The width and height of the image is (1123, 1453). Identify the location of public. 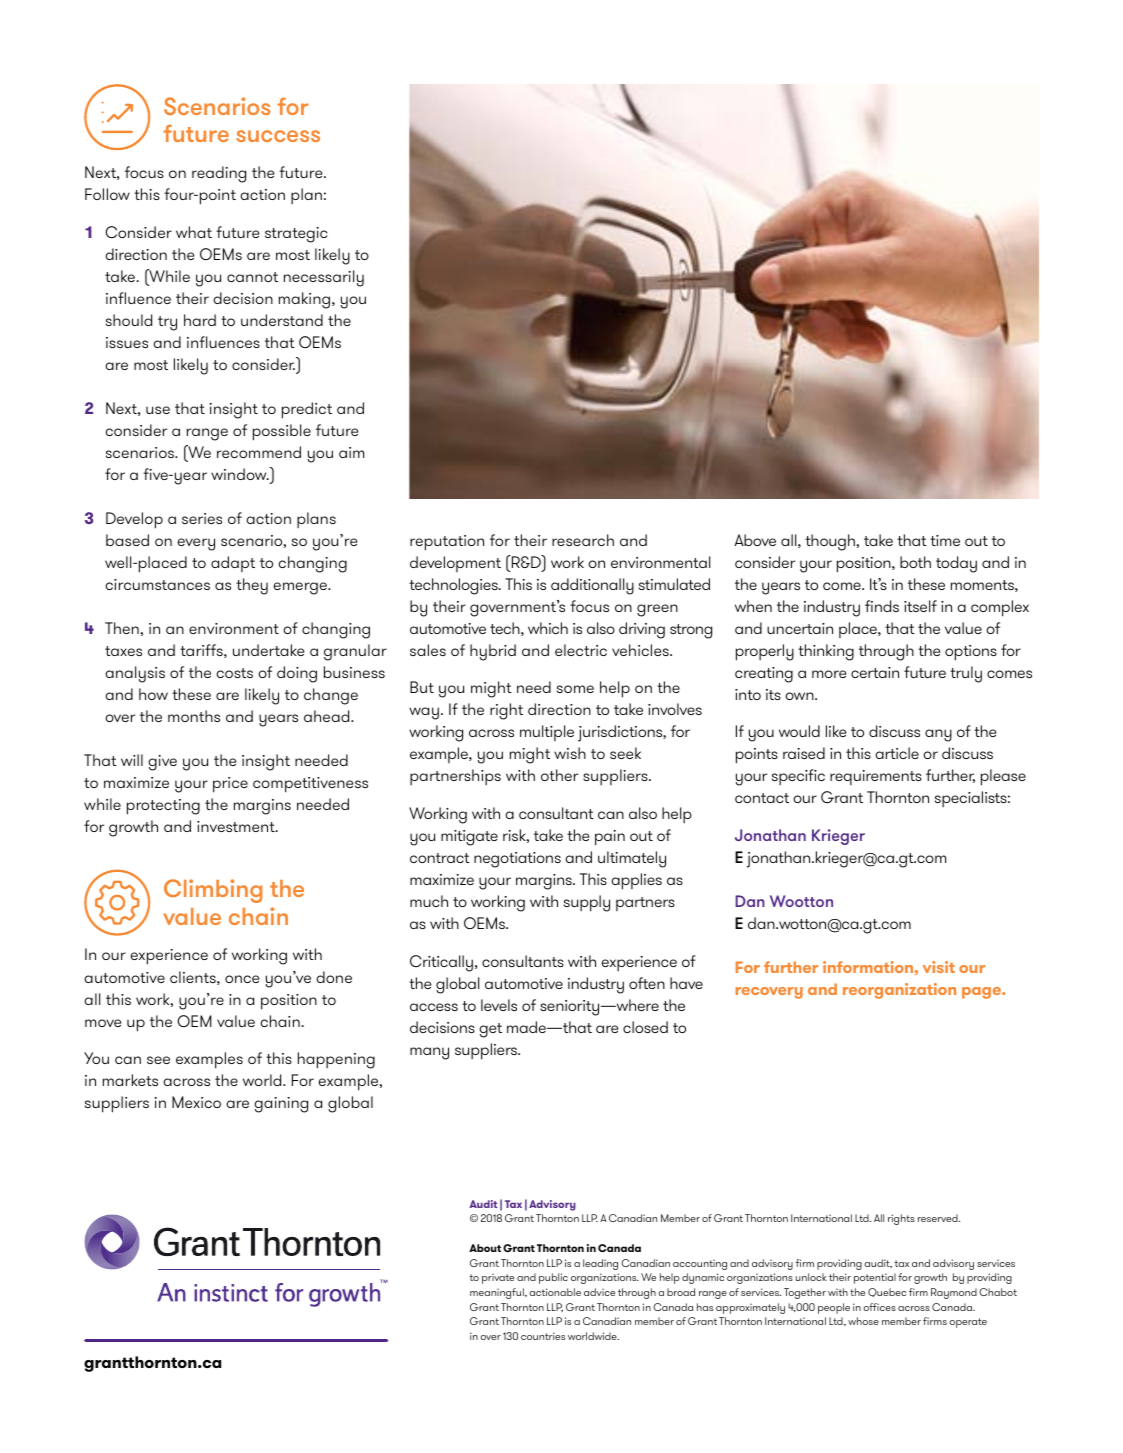
(553, 1278).
